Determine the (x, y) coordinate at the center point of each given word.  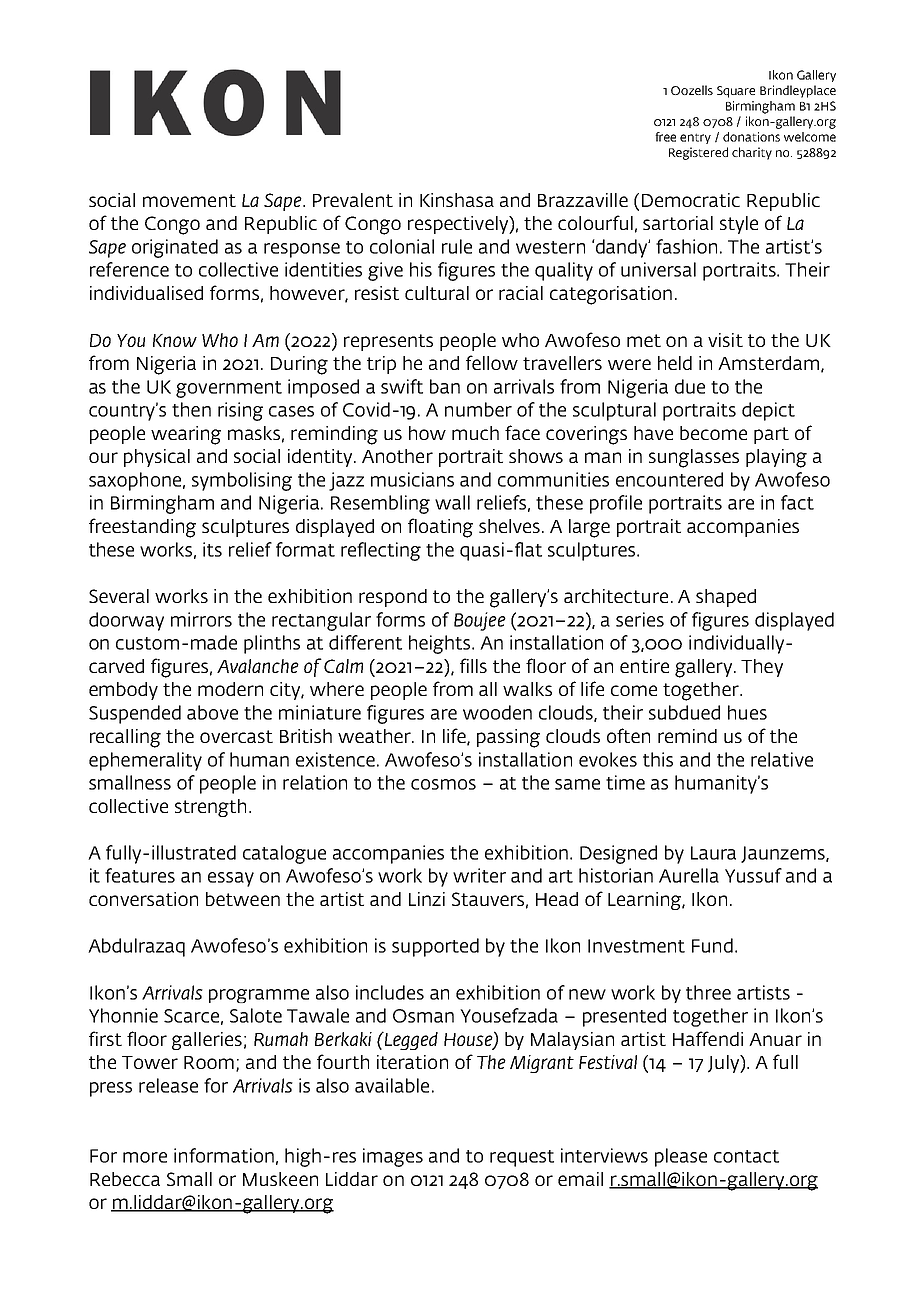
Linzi (427, 899)
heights (441, 644)
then (191, 409)
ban (445, 386)
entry (695, 138)
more (145, 1157)
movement (189, 200)
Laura (713, 853)
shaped (726, 598)
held (675, 363)
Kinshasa (457, 200)
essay (231, 879)
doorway (126, 621)
